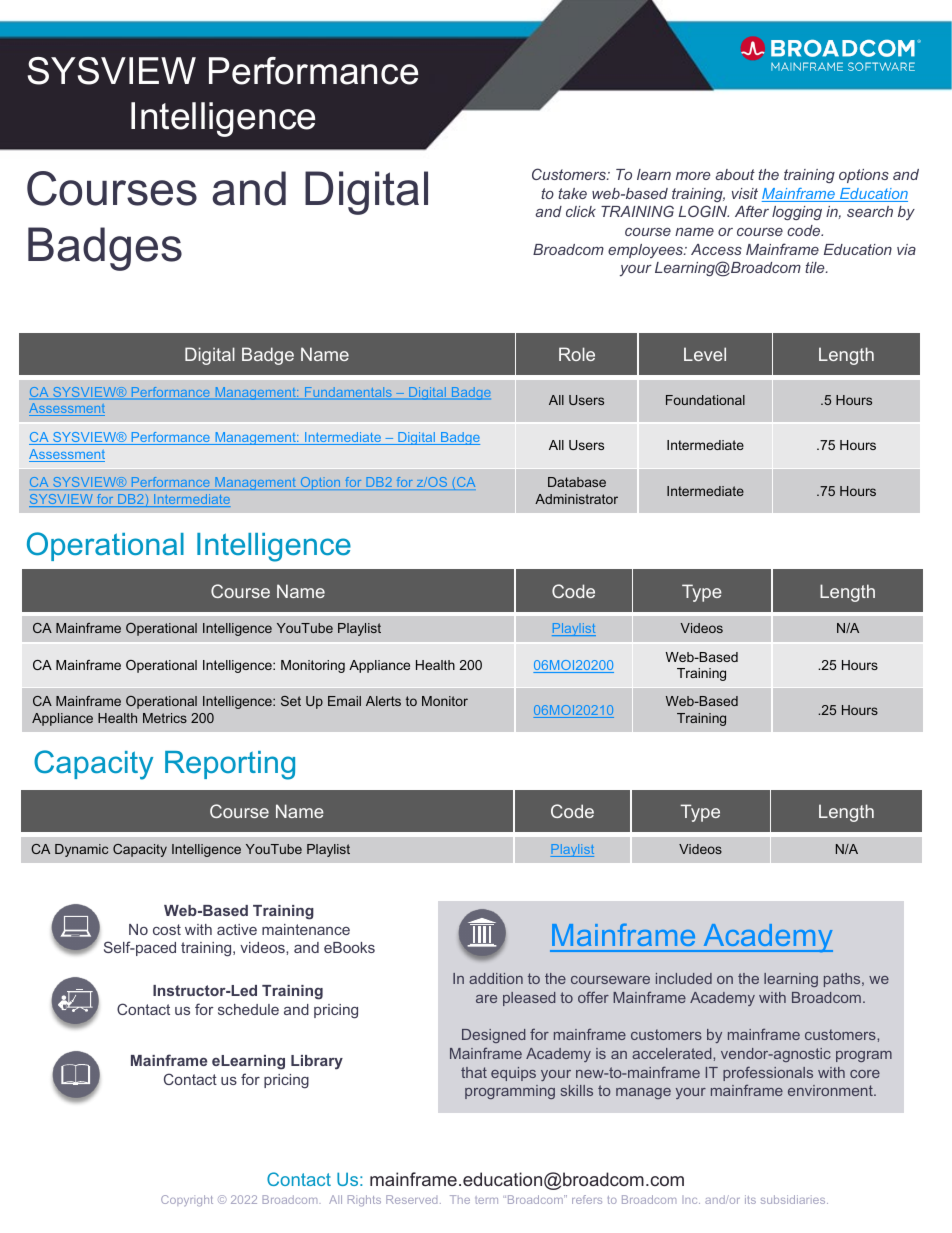 Image resolution: width=952 pixels, height=1233 pixels. What do you see at coordinates (705, 354) in the page?
I see `Level` at bounding box center [705, 354].
